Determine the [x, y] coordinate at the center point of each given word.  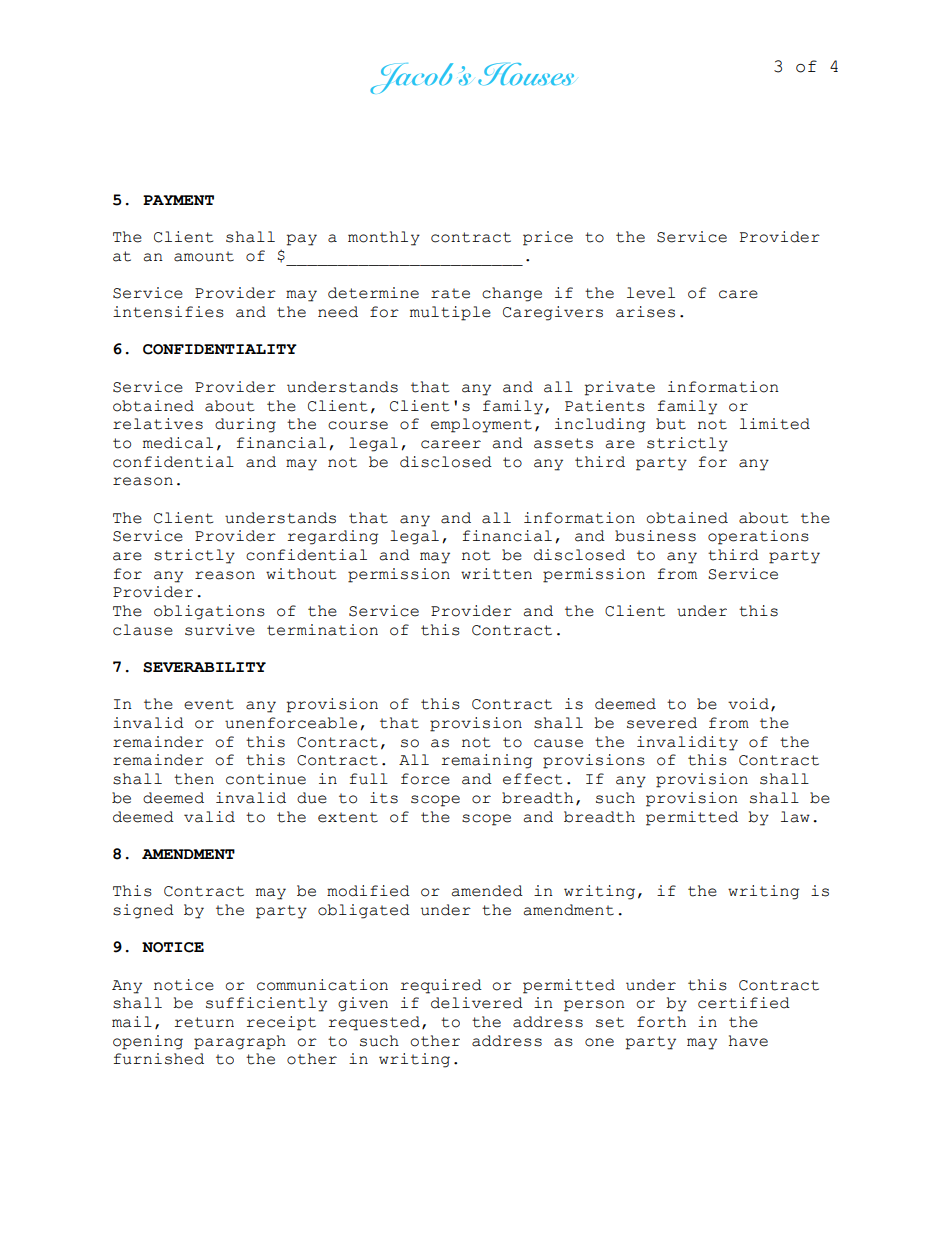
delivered [477, 1003]
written [496, 574]
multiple [450, 313]
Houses [526, 74]
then [194, 779]
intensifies [168, 312]
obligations [209, 612]
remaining [486, 761]
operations [758, 537]
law [795, 817]
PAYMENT [178, 200]
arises [645, 312]
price [548, 238]
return [204, 1022]
